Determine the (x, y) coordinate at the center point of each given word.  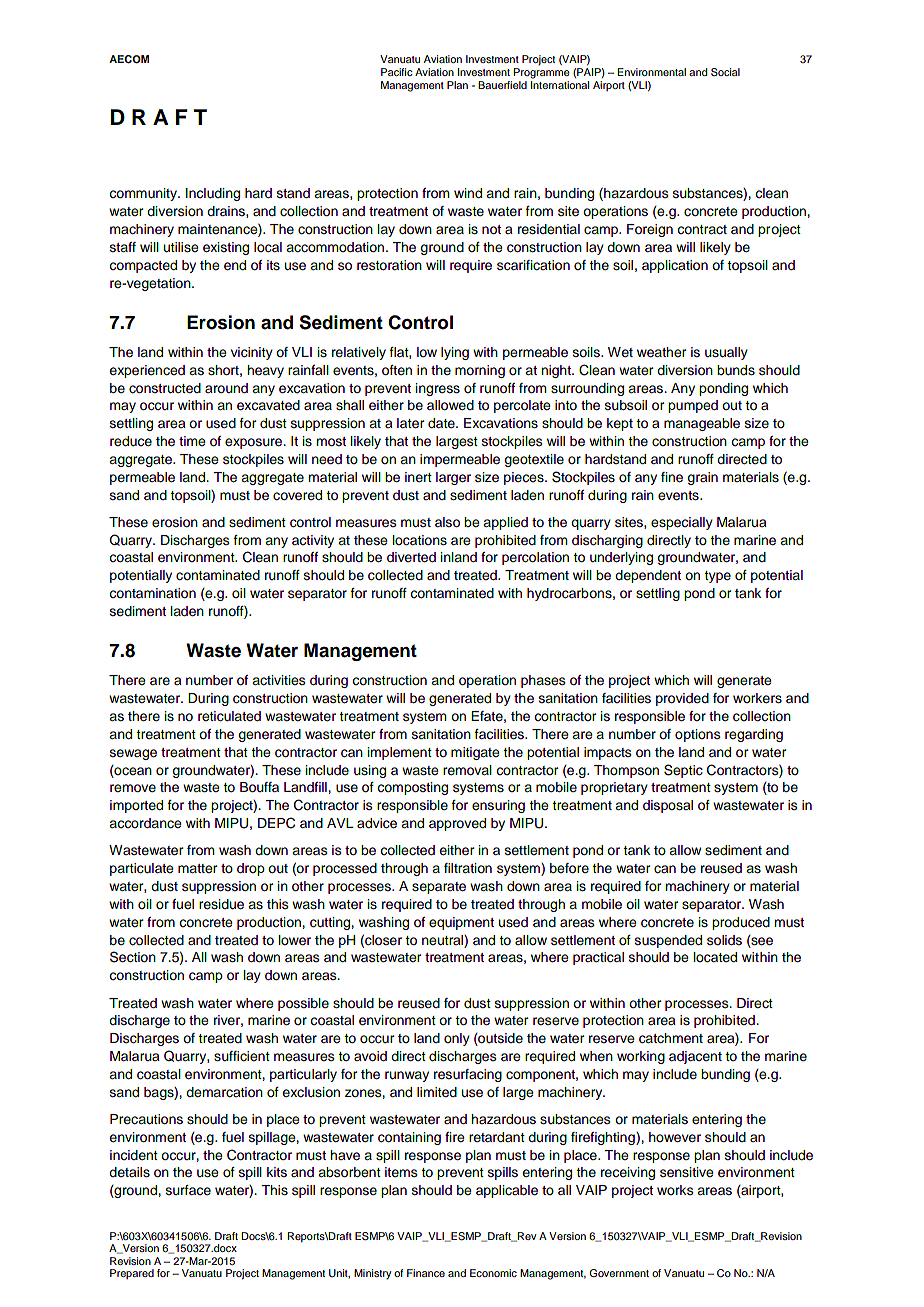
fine (672, 477)
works (675, 1190)
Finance (426, 1273)
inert (418, 477)
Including (213, 194)
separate (439, 888)
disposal (668, 806)
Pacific (397, 72)
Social (725, 72)
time (192, 441)
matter (197, 868)
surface (188, 1190)
